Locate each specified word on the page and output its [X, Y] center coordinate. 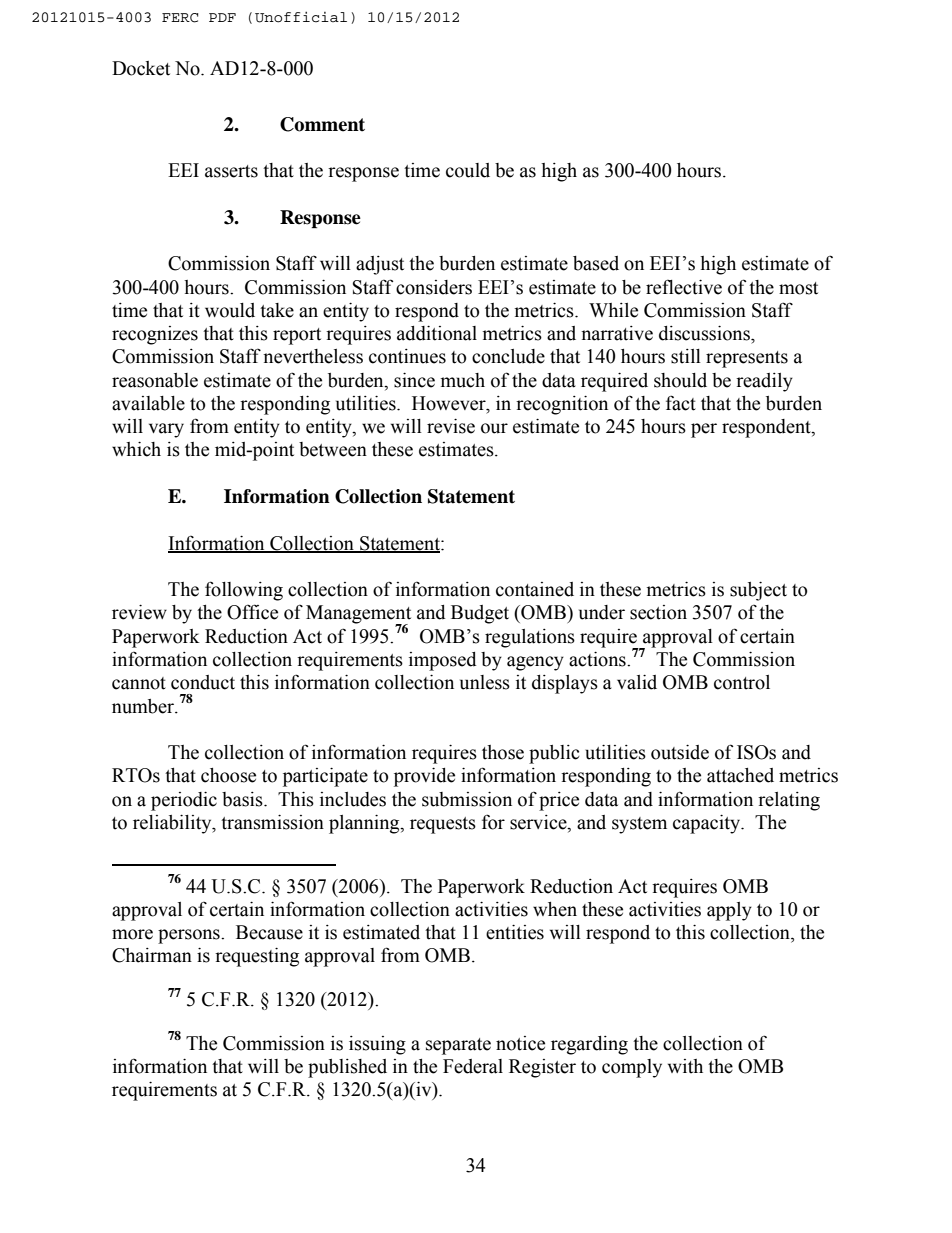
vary [166, 430]
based [596, 263]
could [468, 170]
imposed [443, 661]
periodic [184, 801]
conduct [203, 682]
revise [451, 426]
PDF [222, 17]
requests [443, 825]
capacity [707, 824]
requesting [257, 957]
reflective [684, 287]
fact [681, 403]
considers [434, 287]
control [742, 682]
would [230, 310]
